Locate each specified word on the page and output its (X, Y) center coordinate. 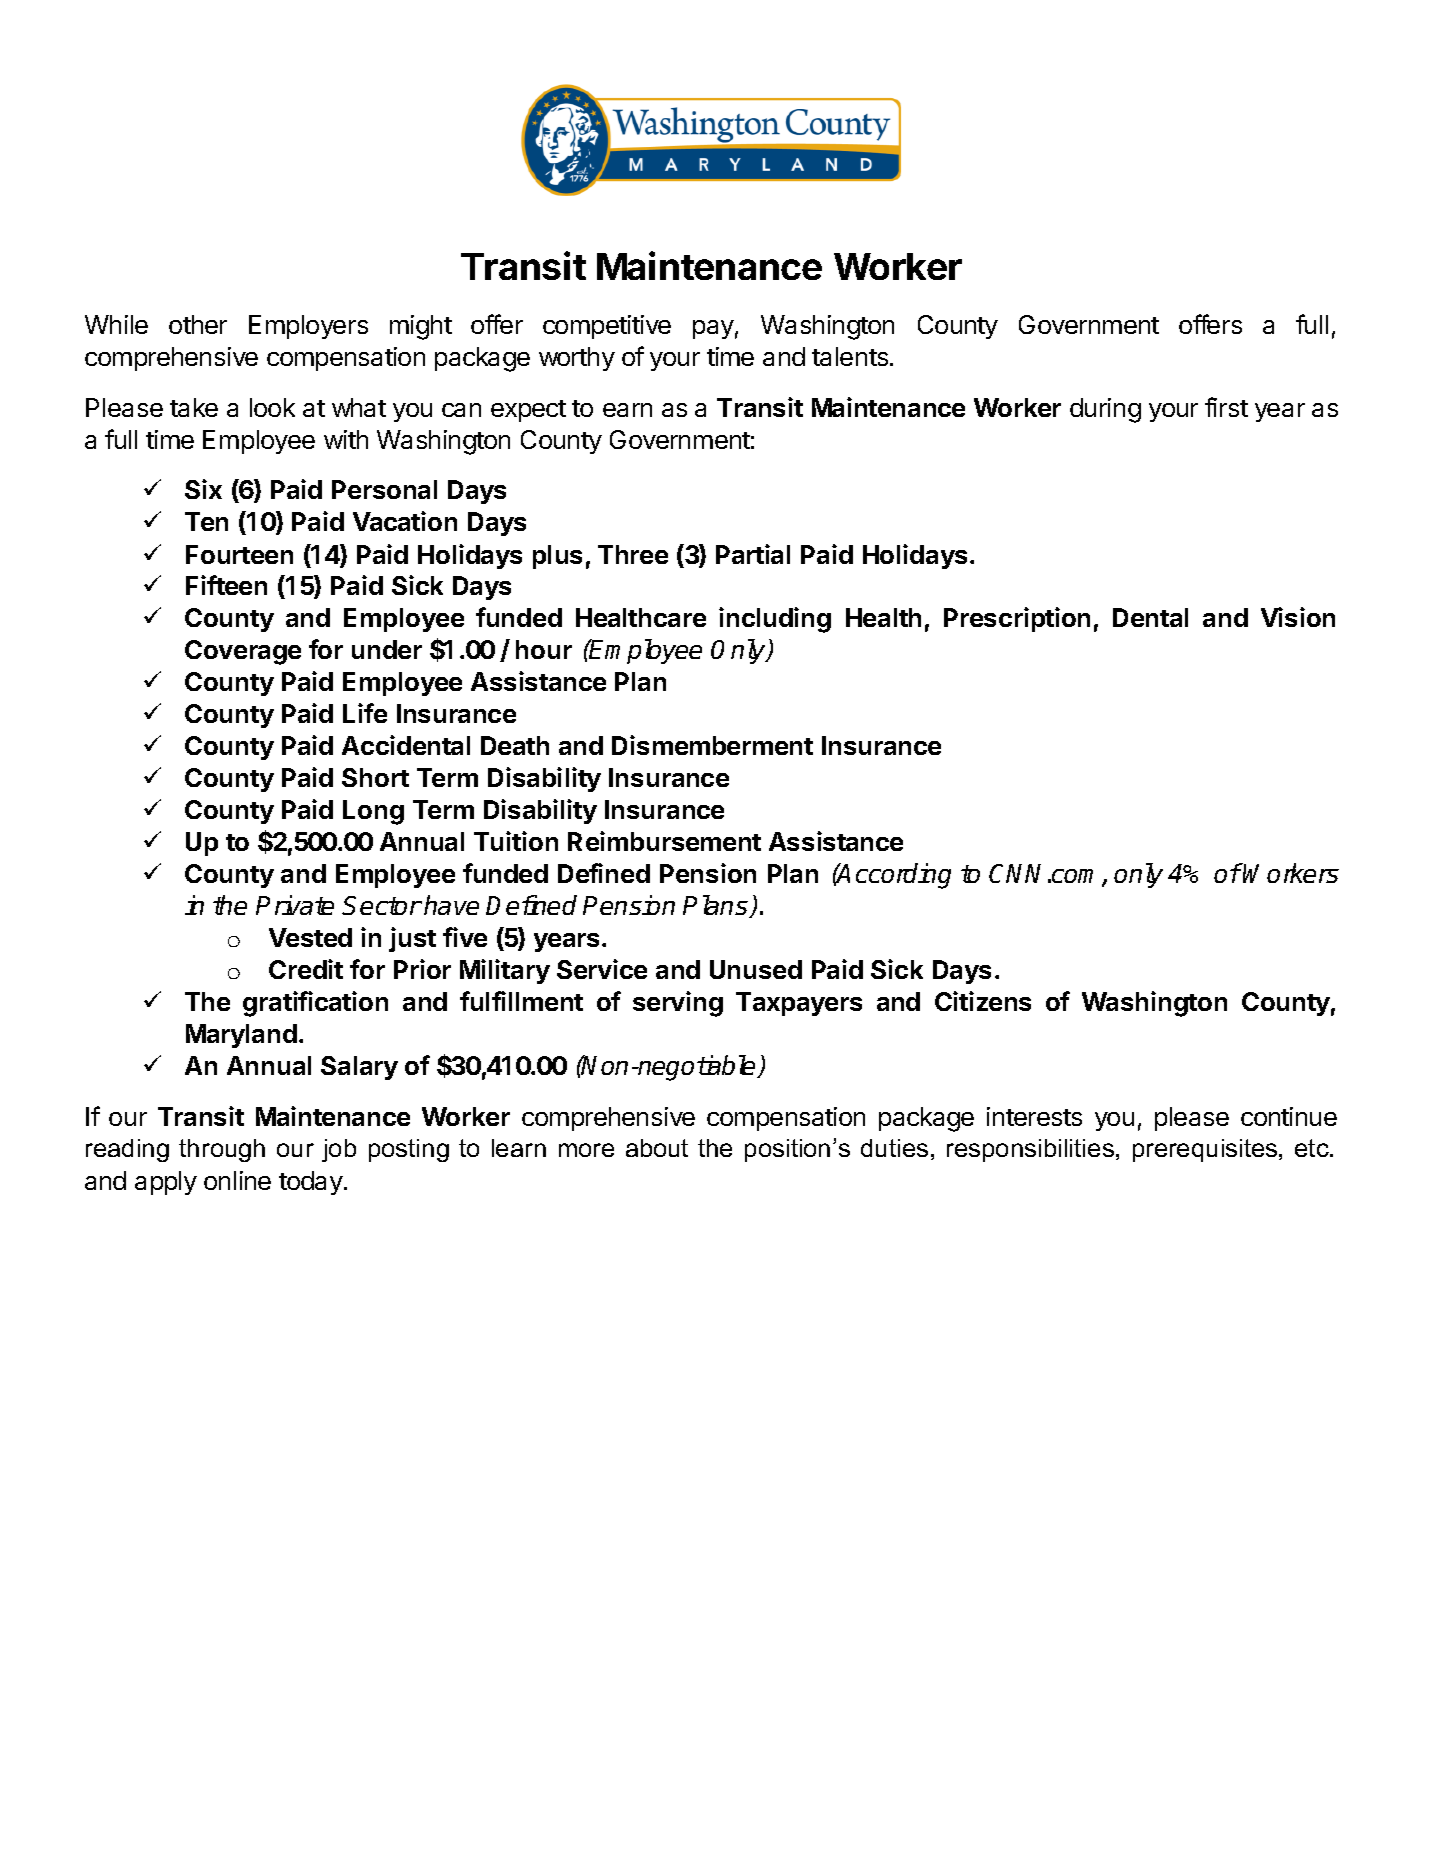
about (657, 1148)
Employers (308, 327)
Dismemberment (712, 745)
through (222, 1150)
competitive (607, 327)
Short (375, 777)
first (1226, 407)
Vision (1298, 617)
